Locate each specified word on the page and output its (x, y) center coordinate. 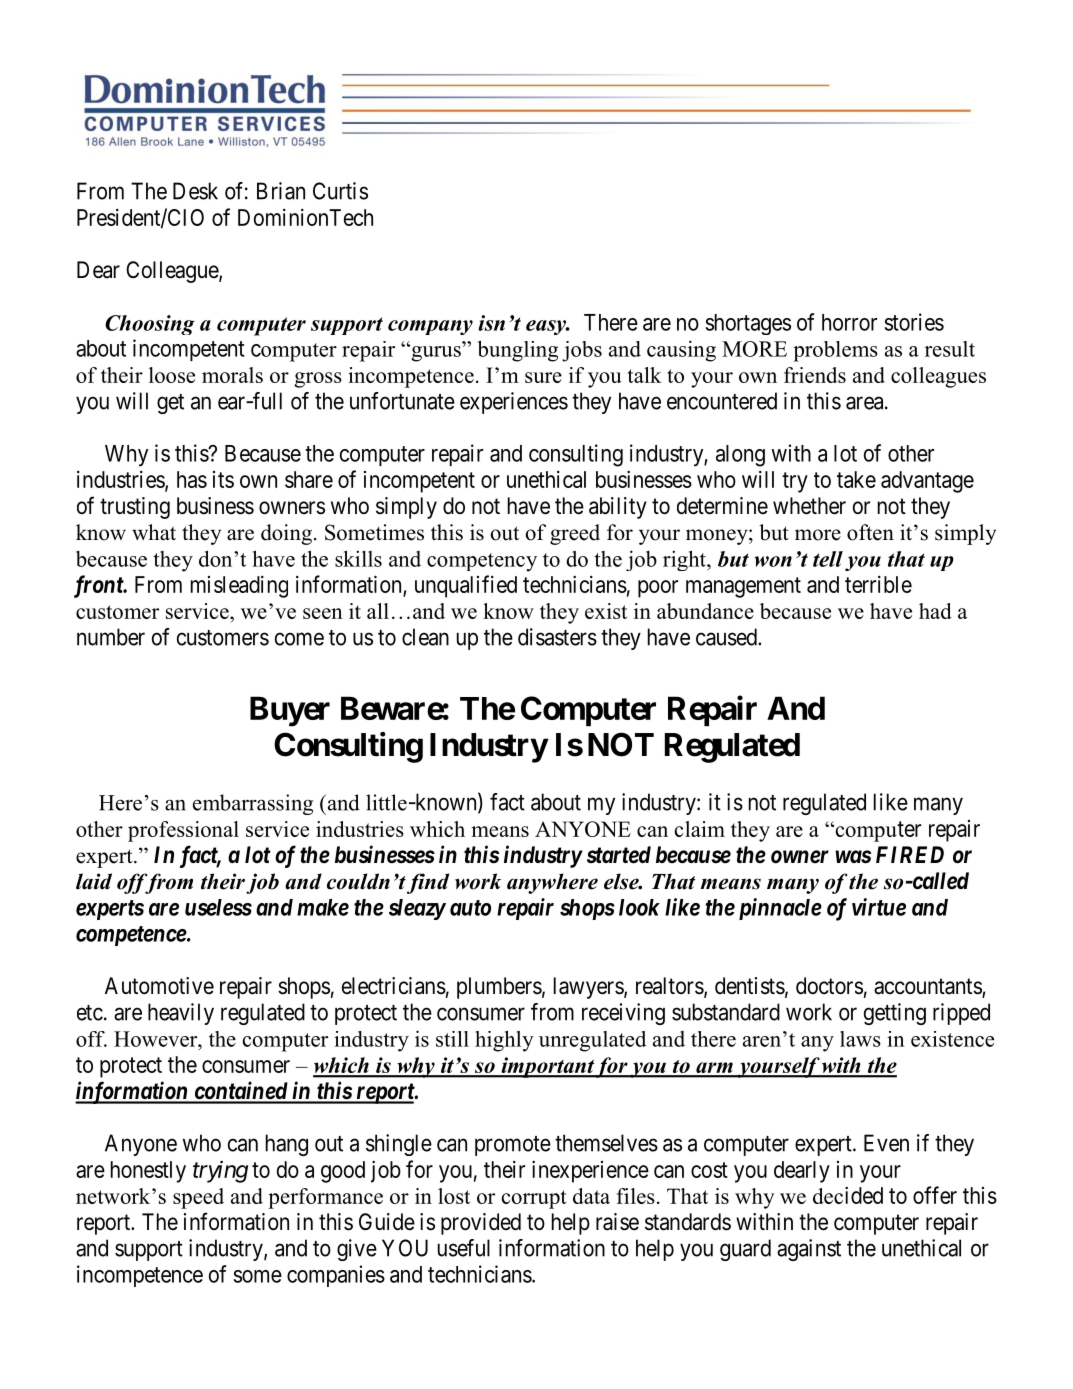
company (430, 327)
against (809, 1250)
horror (849, 322)
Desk (195, 191)
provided (481, 1224)
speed (198, 1198)
